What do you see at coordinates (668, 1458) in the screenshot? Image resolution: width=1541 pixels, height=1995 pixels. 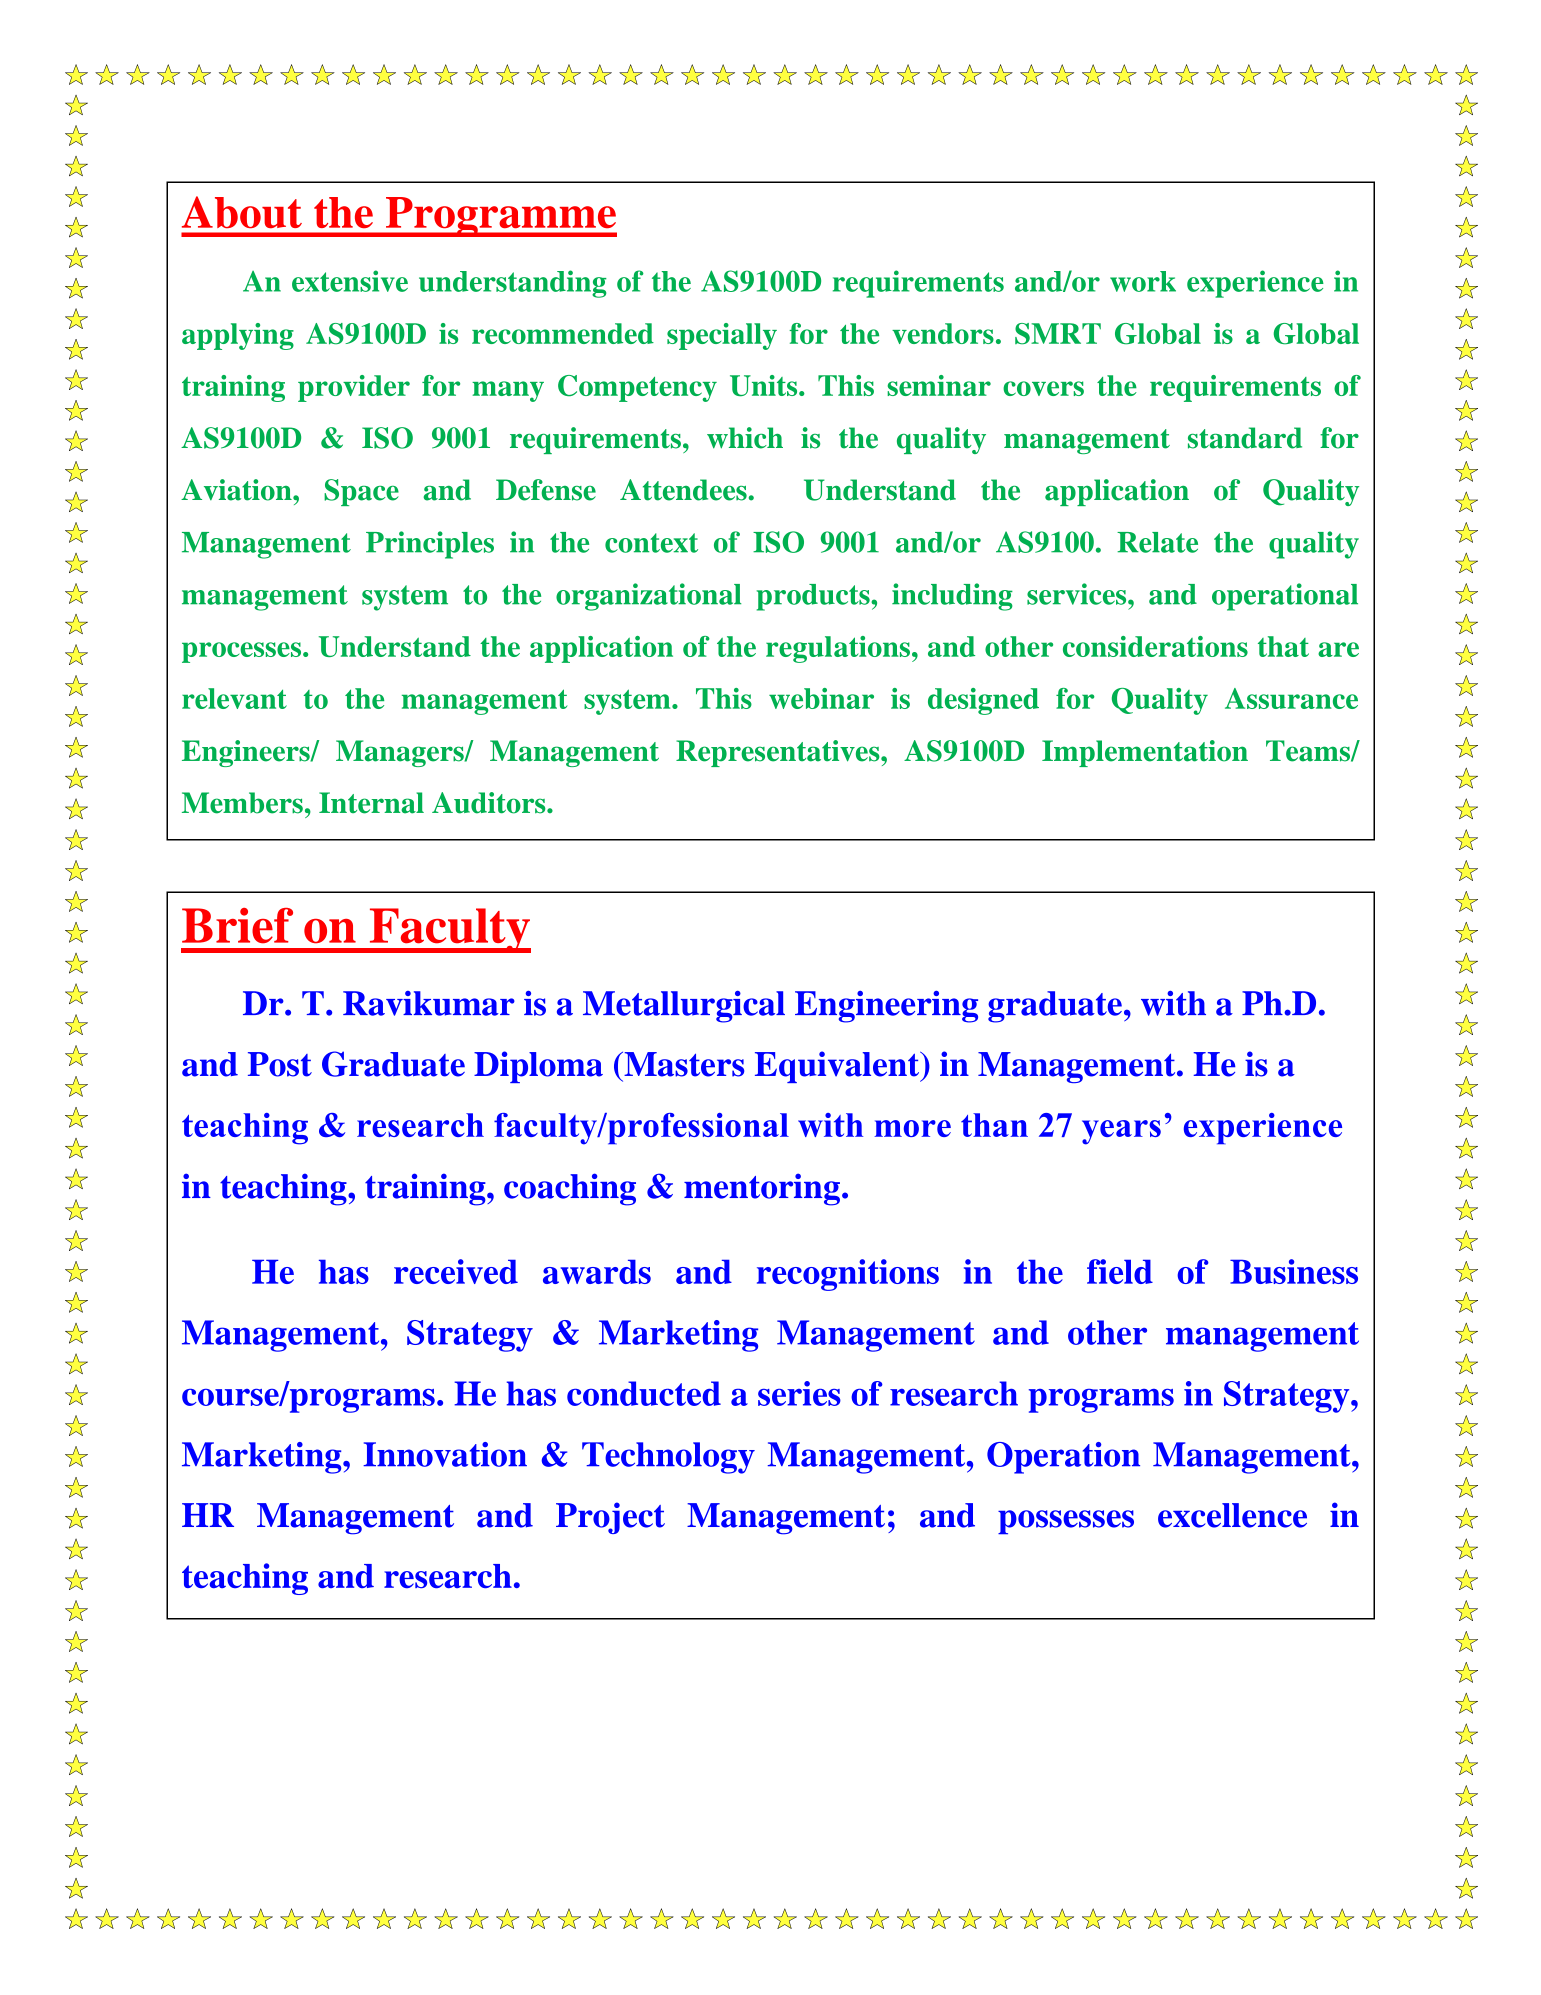 I see `Technology` at bounding box center [668, 1458].
